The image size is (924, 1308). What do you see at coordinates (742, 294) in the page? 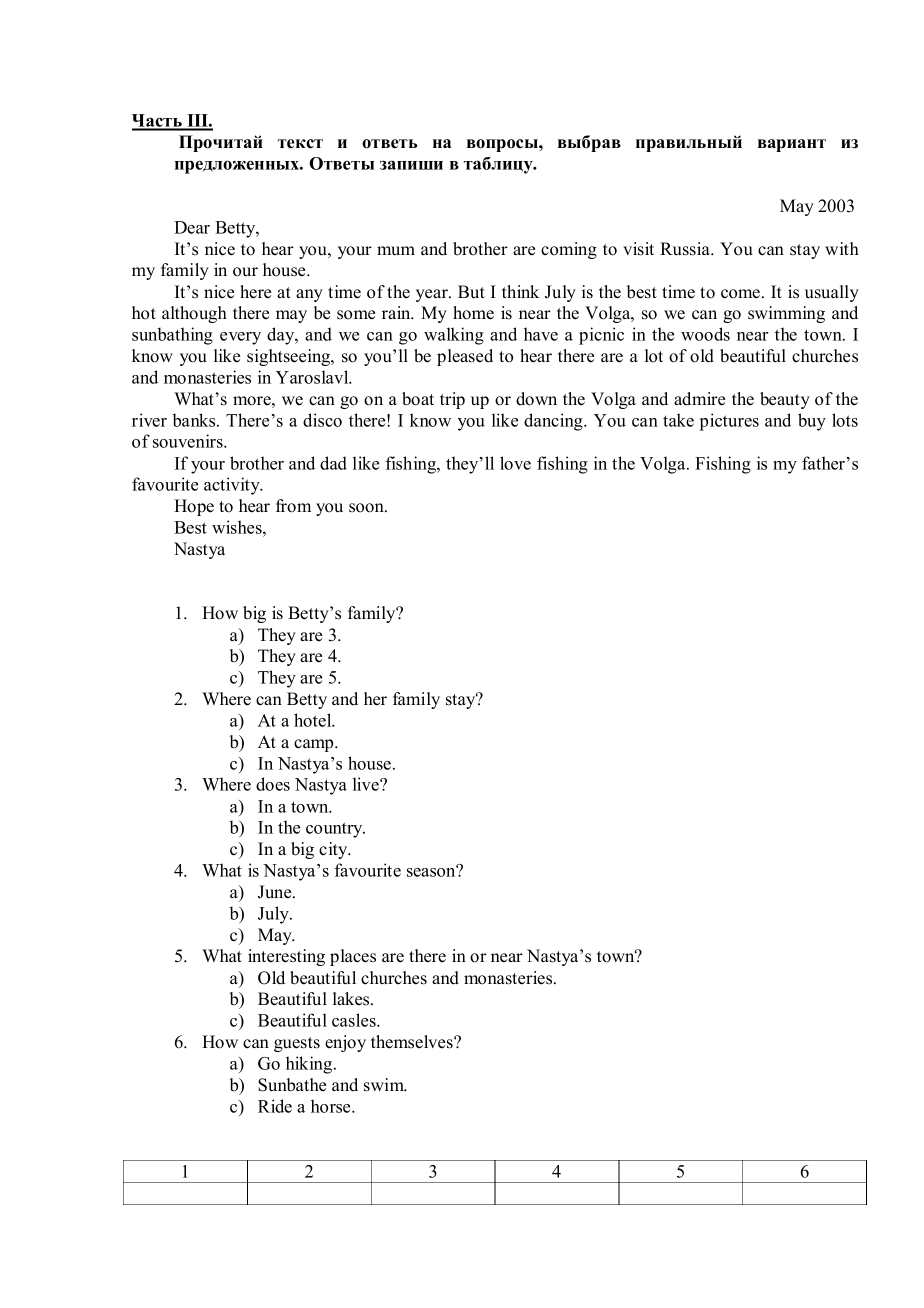
I see `come` at bounding box center [742, 294].
